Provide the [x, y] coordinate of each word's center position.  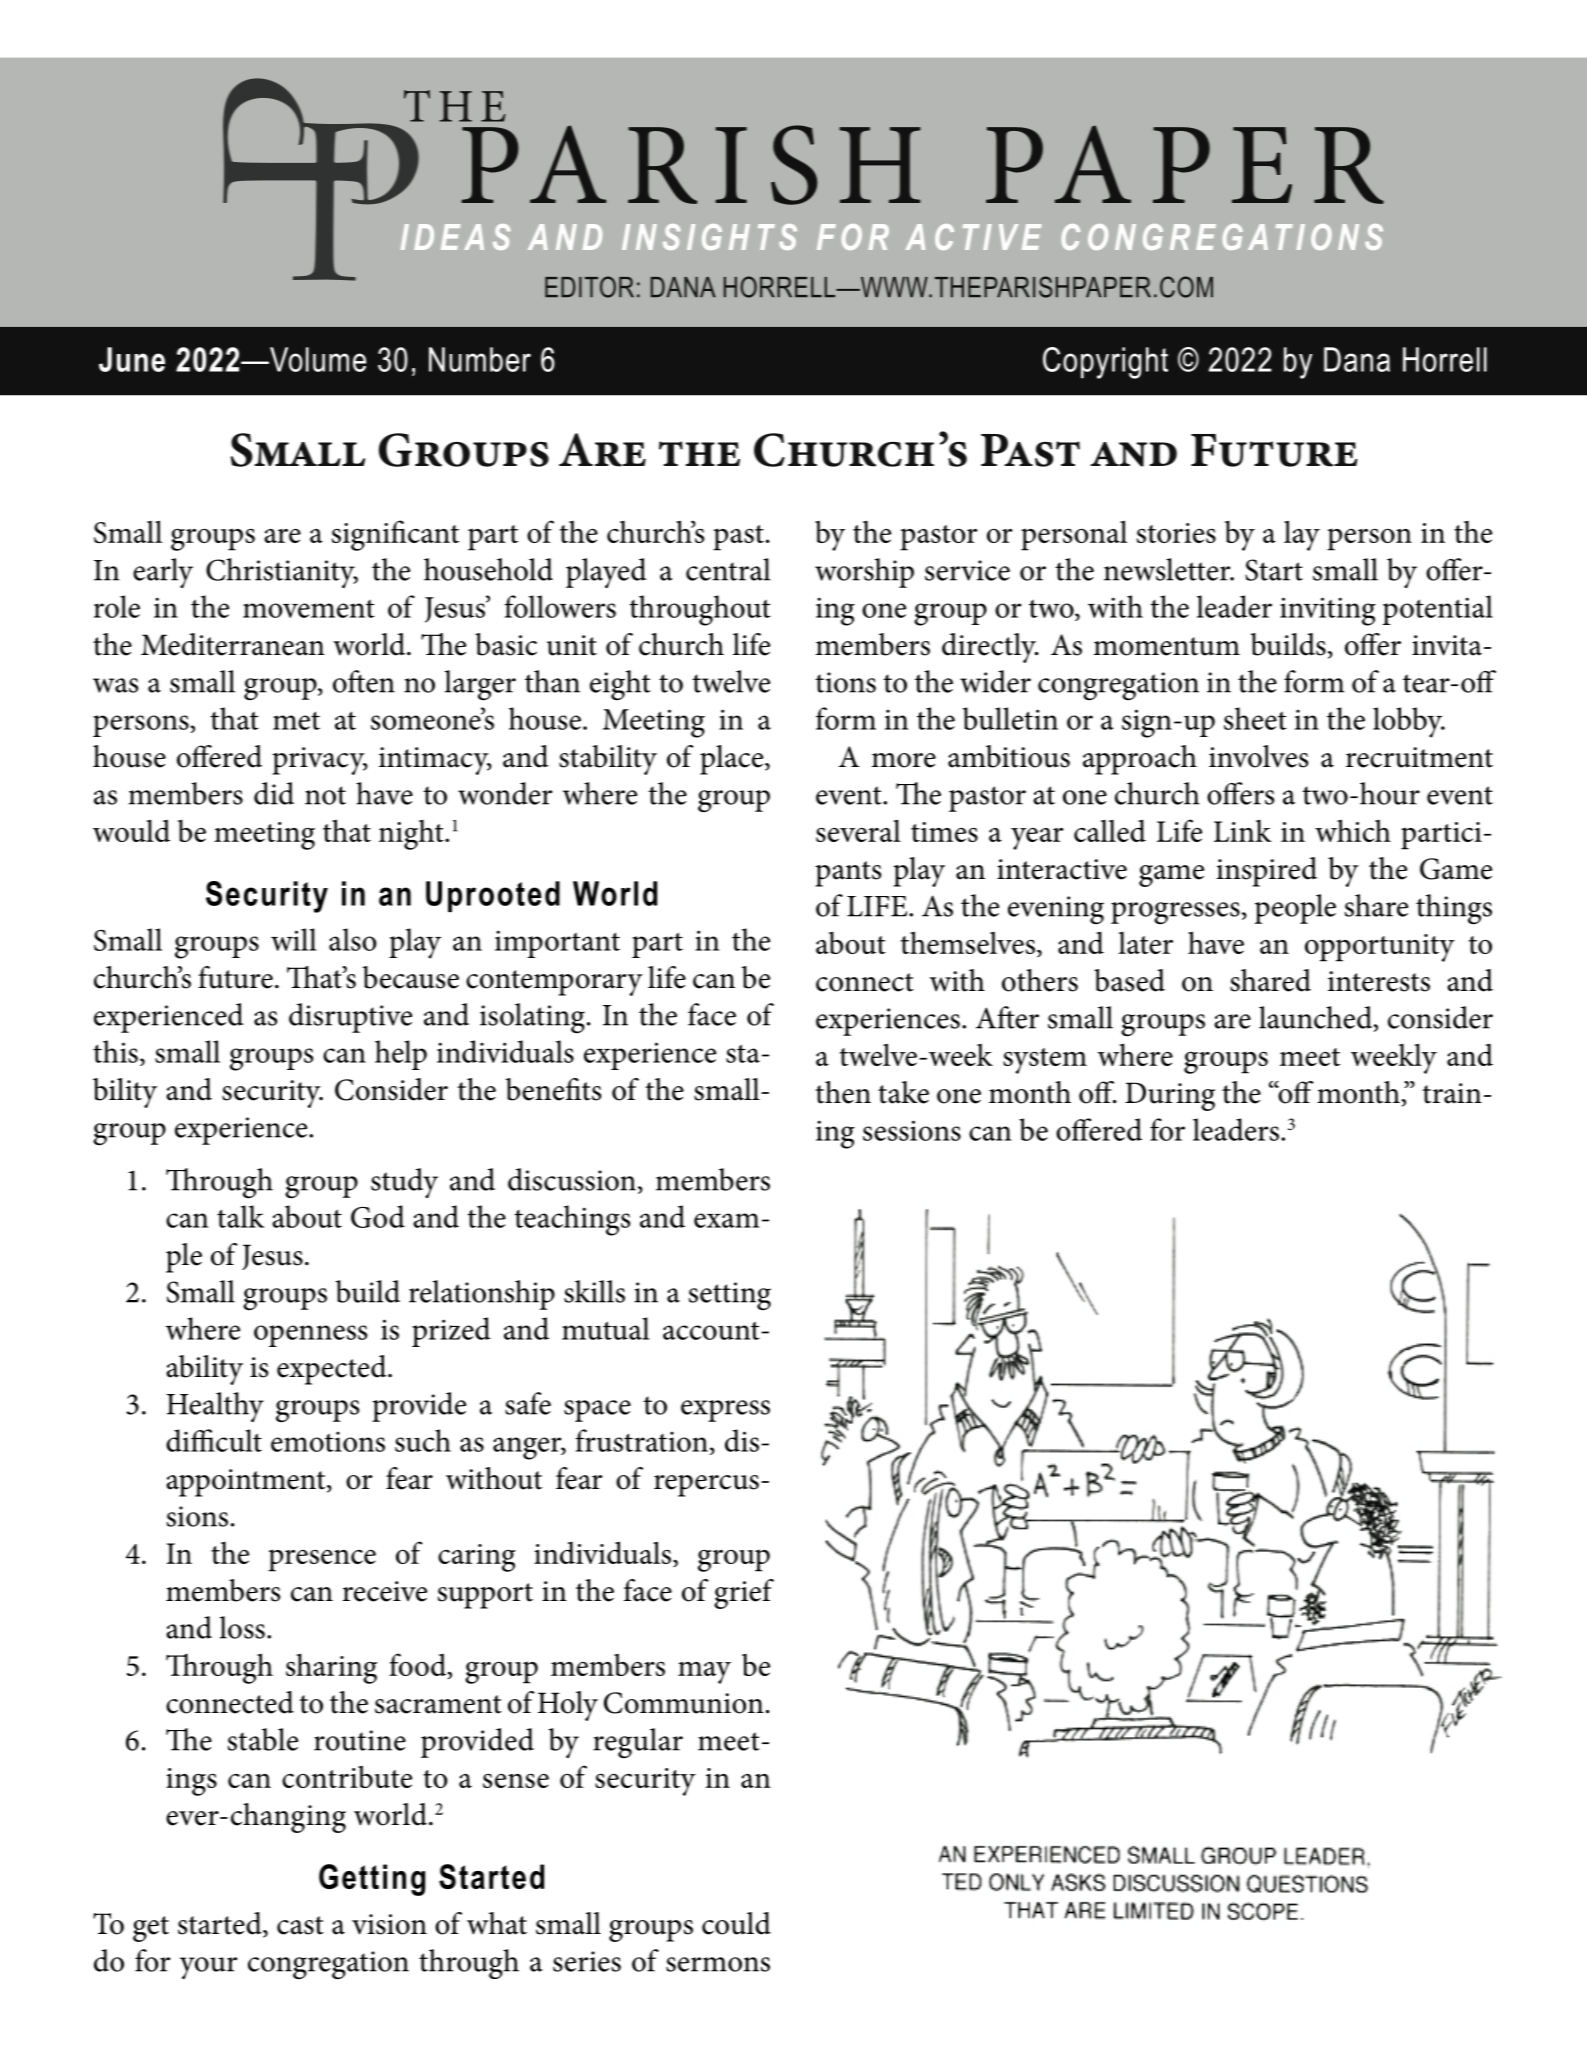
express [725, 1411]
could [736, 1923]
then [843, 1092]
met [296, 720]
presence [322, 1560]
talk [240, 1216]
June [132, 359]
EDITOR [589, 287]
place [733, 760]
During [1170, 1096]
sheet [1255, 718]
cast [300, 1925]
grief [744, 1594]
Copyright [1105, 363]
